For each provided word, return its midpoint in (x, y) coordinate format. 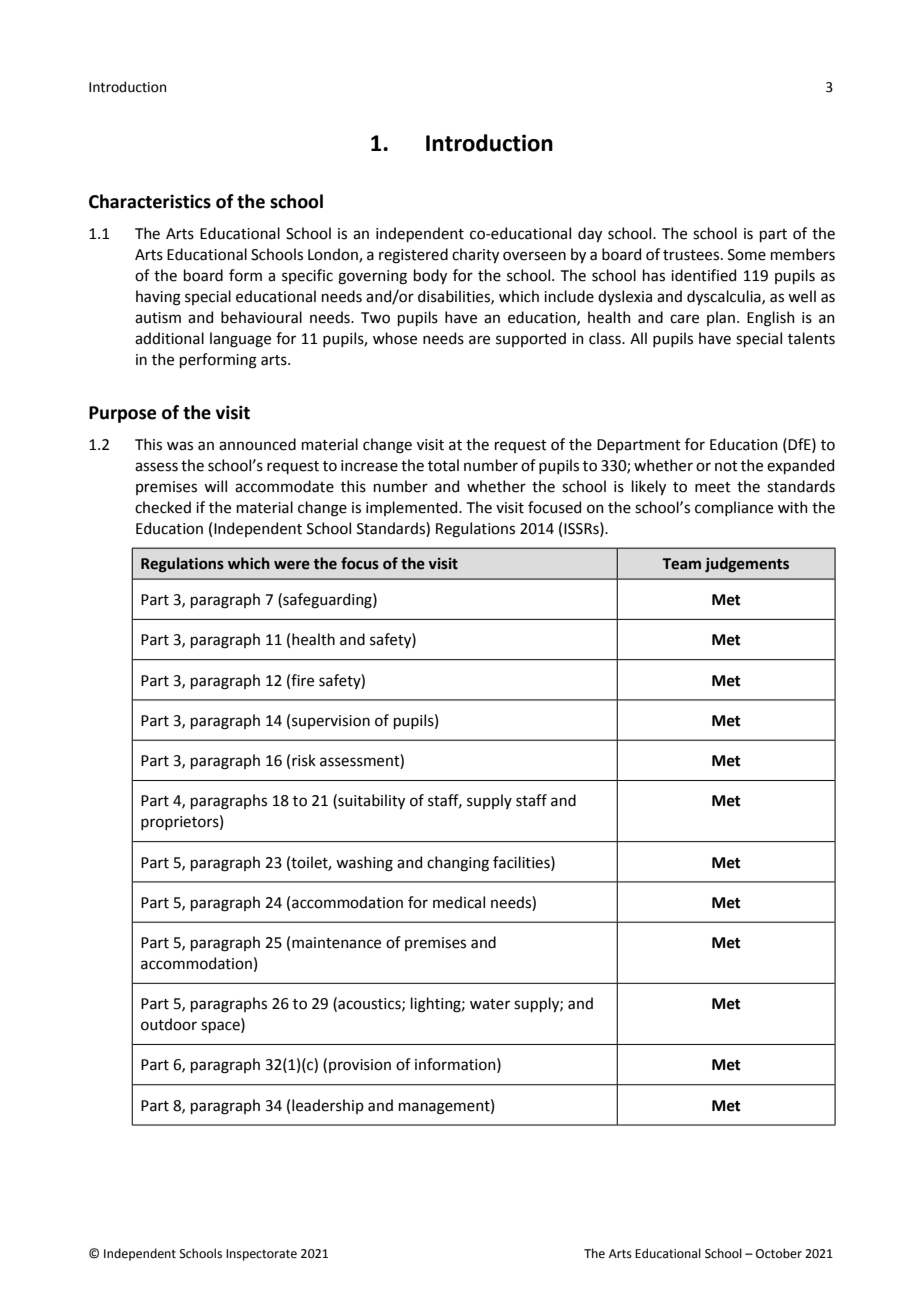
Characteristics (150, 201)
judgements (747, 564)
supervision (331, 722)
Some (747, 255)
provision (360, 1066)
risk (304, 760)
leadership (328, 1106)
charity (475, 255)
